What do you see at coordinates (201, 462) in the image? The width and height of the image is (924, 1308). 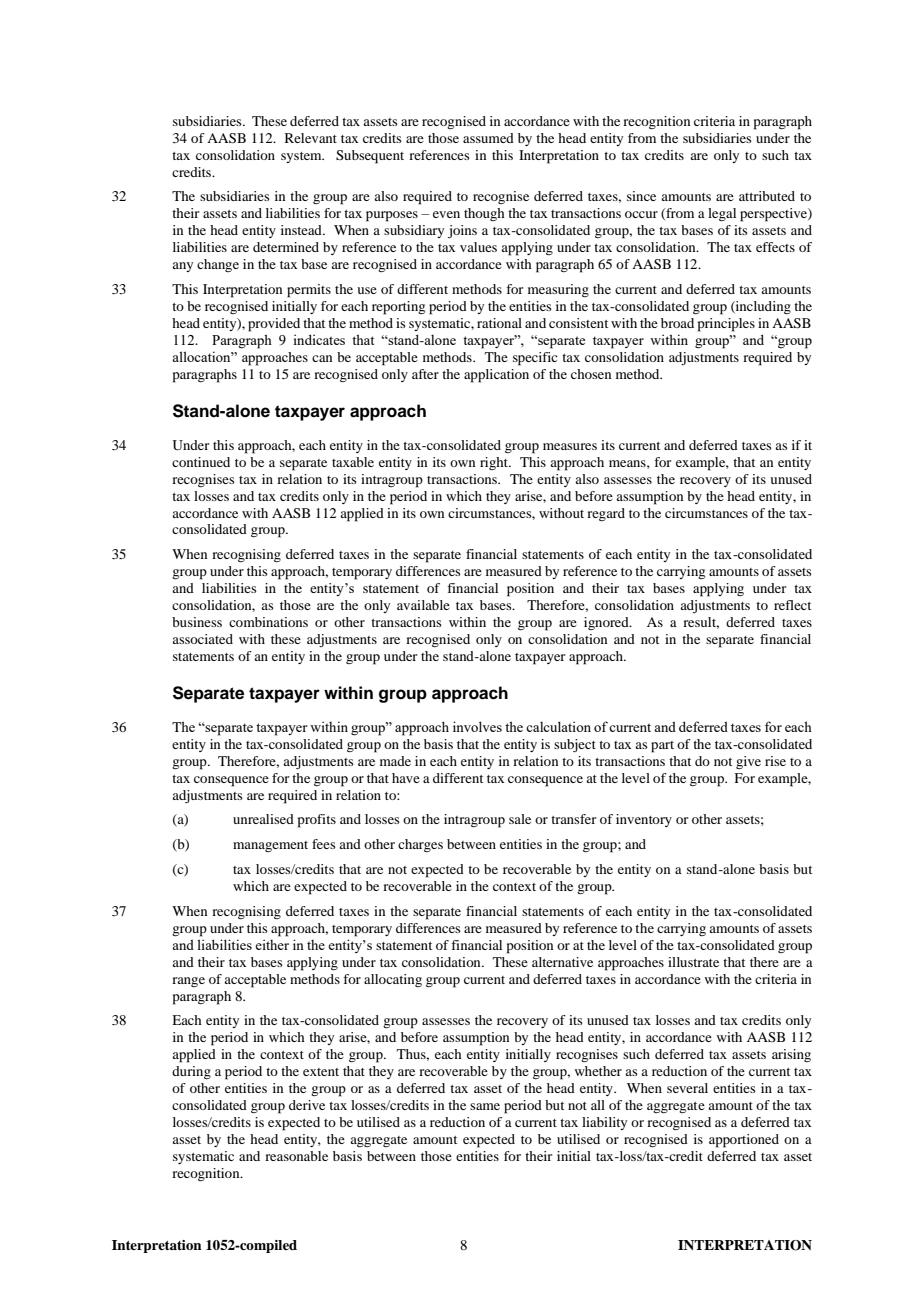 I see `continued` at bounding box center [201, 462].
